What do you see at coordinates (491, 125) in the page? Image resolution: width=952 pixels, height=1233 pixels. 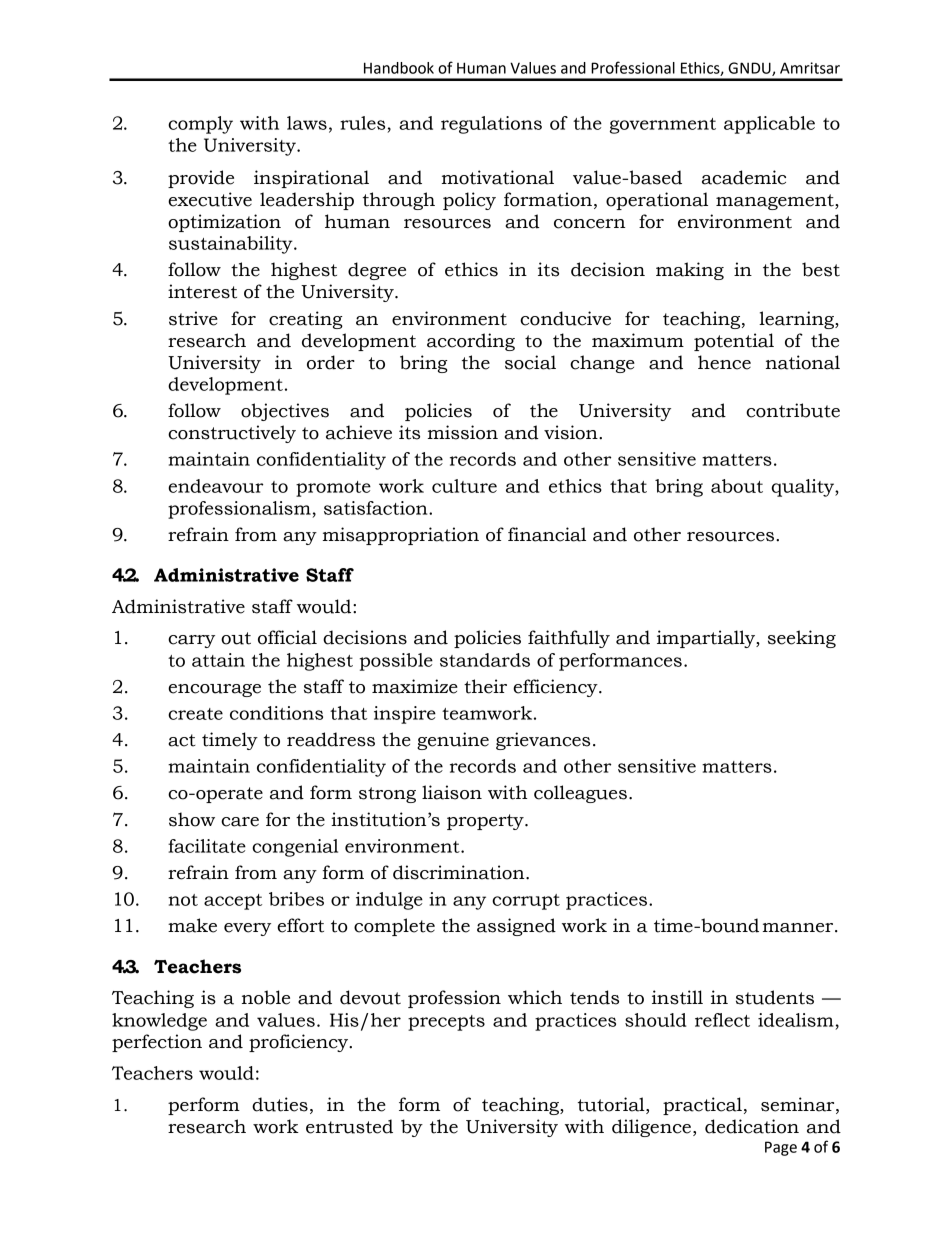 I see `regulations` at bounding box center [491, 125].
